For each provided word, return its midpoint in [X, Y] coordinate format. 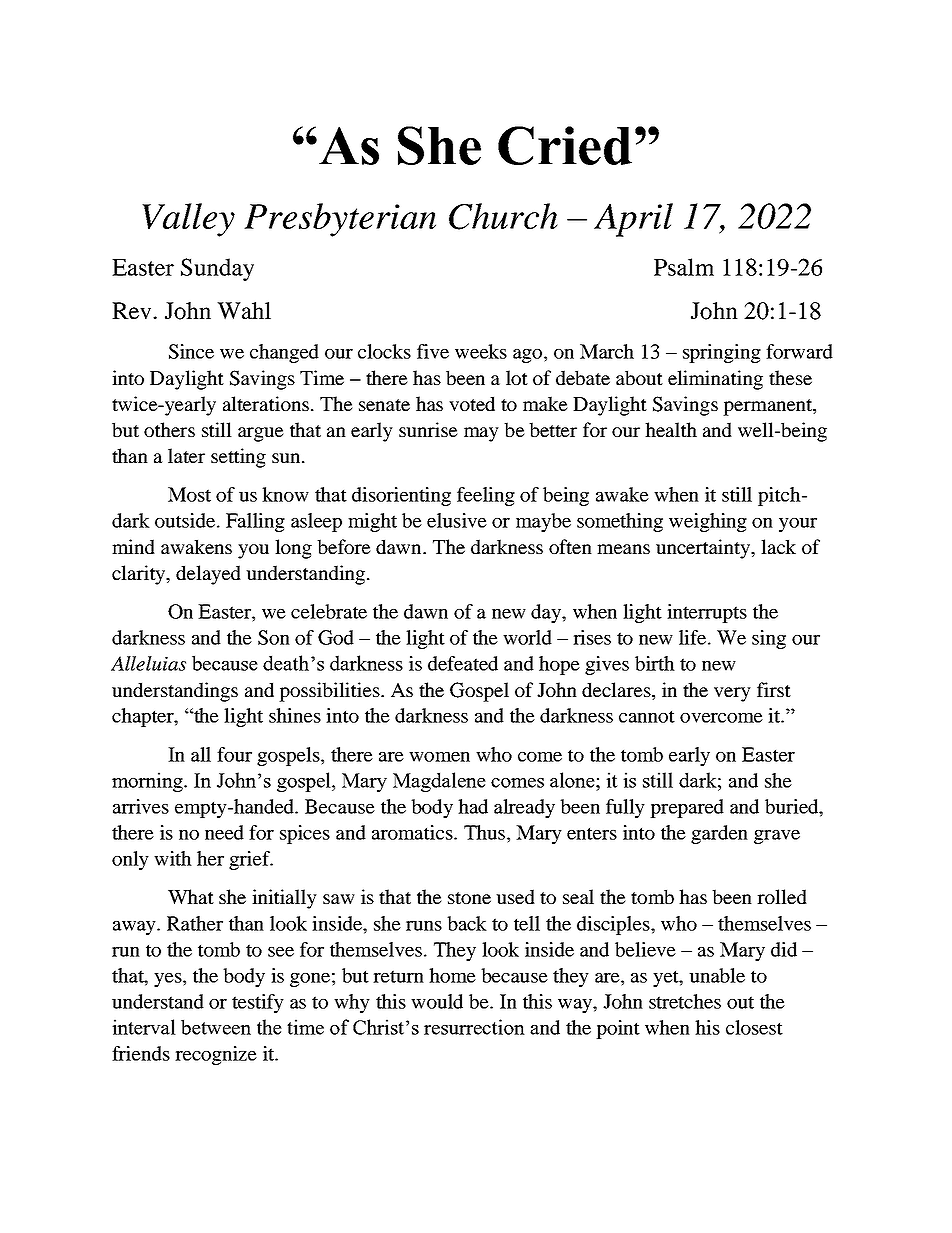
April [633, 220]
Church [503, 216]
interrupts [707, 613]
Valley [188, 220]
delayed [208, 575]
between [216, 1027]
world [527, 637]
